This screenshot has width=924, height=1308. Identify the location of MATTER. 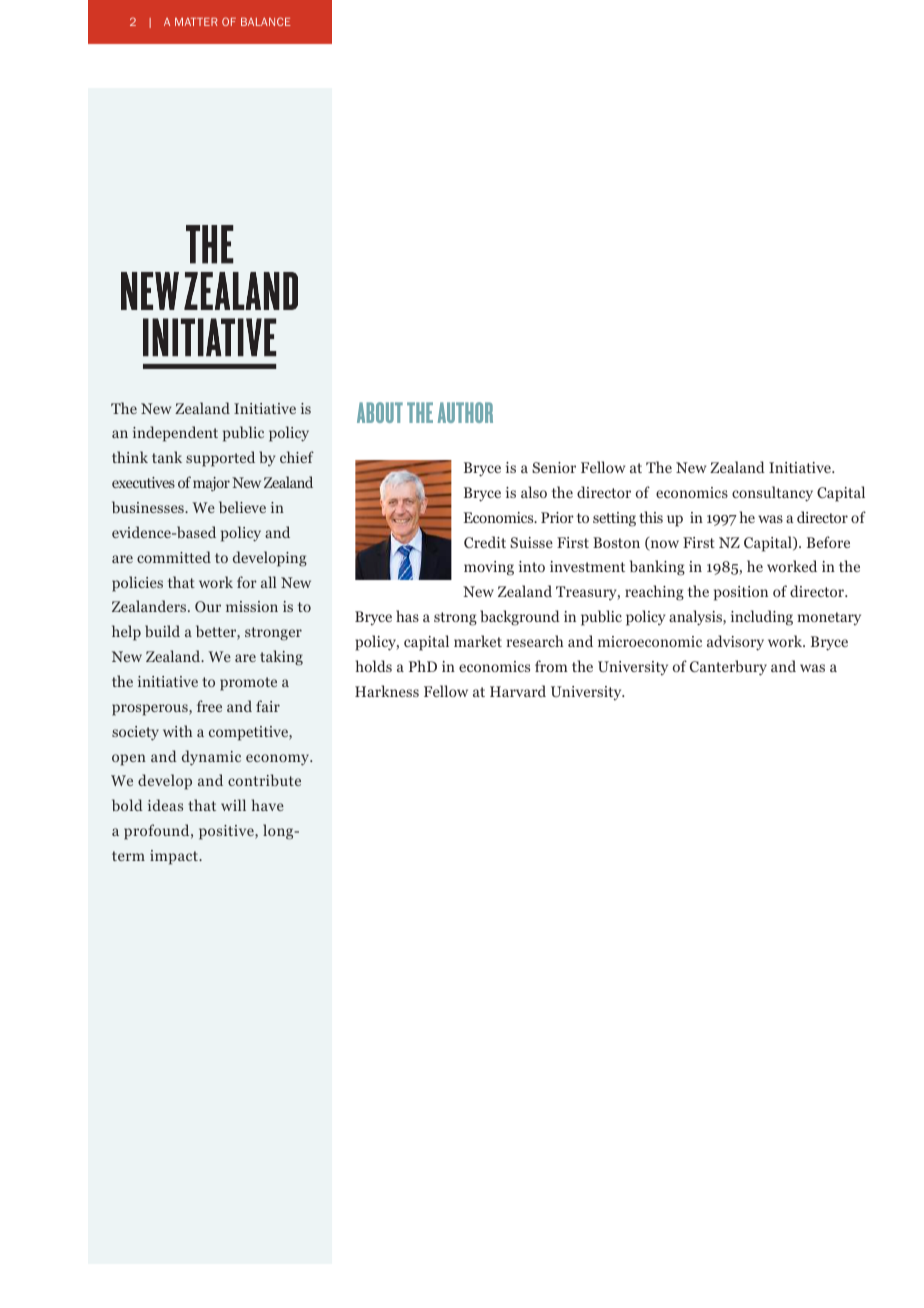
(196, 22).
